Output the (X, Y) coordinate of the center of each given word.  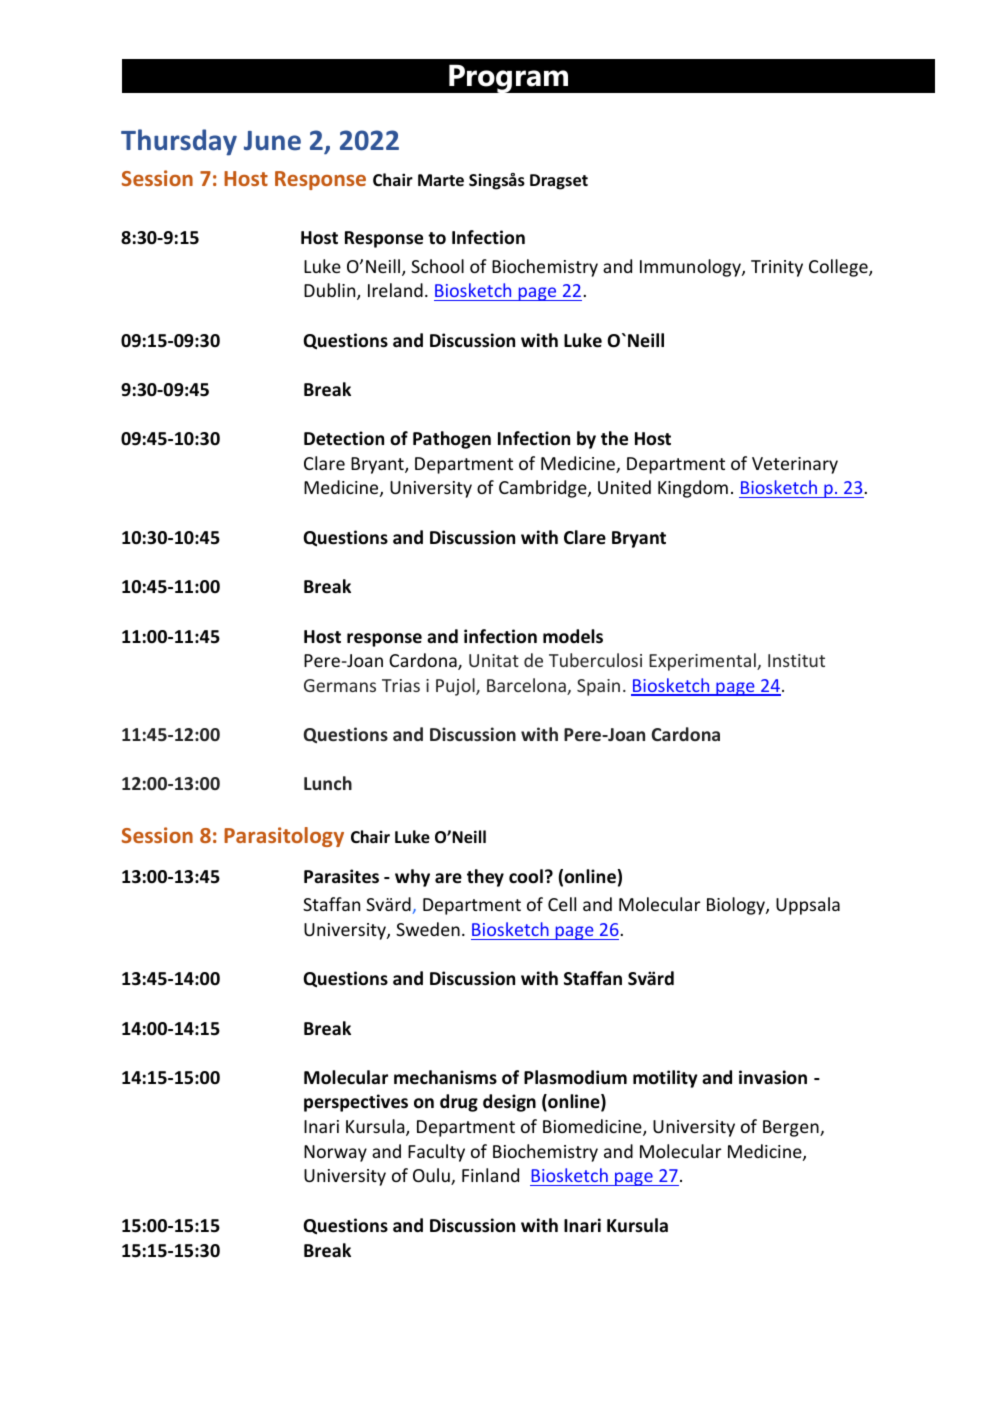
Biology (737, 906)
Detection (344, 438)
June (272, 141)
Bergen (792, 1128)
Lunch (328, 783)
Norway (335, 1153)
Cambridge (544, 489)
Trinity (777, 268)
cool (526, 876)
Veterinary (795, 465)
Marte (441, 180)
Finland (490, 1175)
